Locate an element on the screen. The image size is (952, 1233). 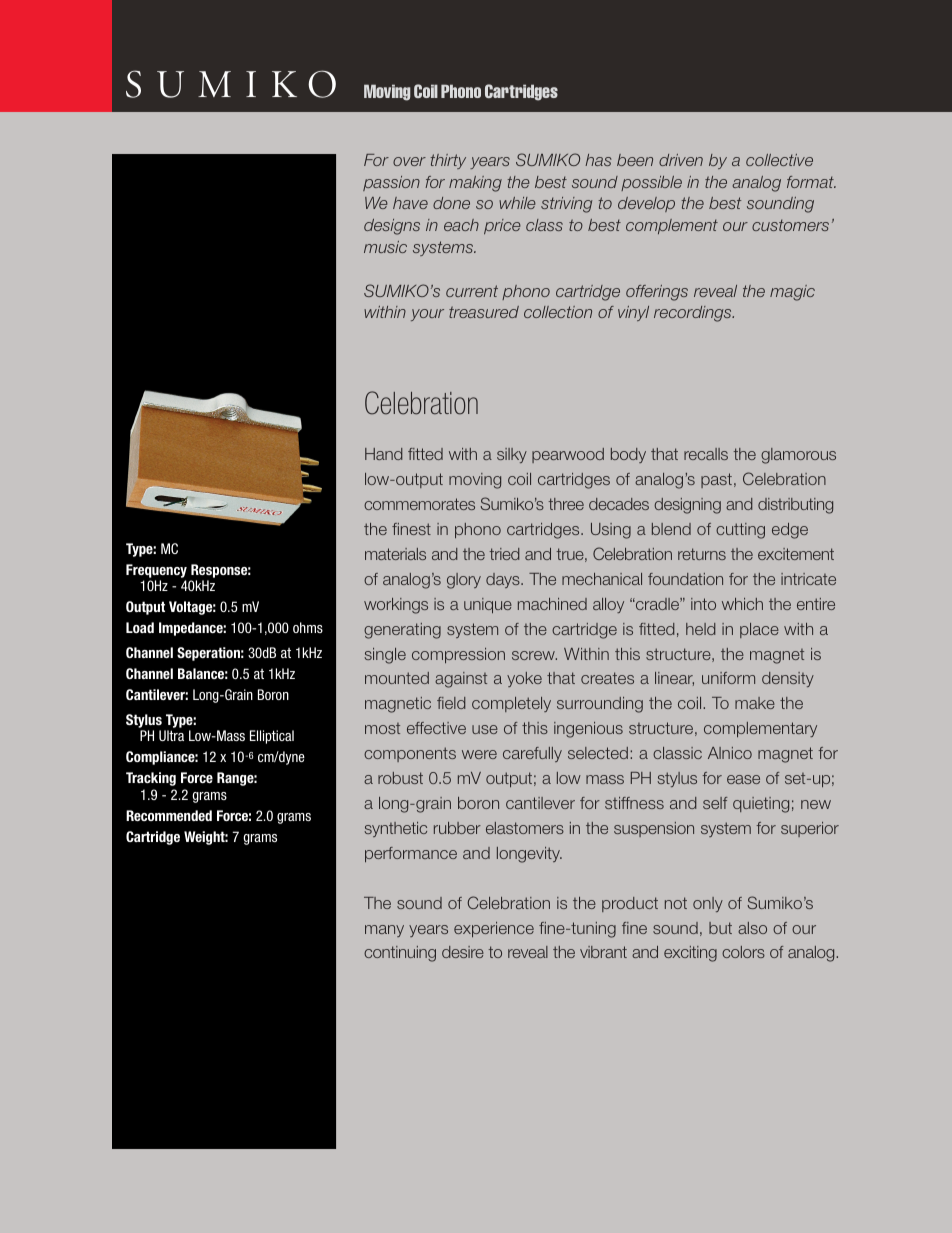
were is located at coordinates (479, 754).
